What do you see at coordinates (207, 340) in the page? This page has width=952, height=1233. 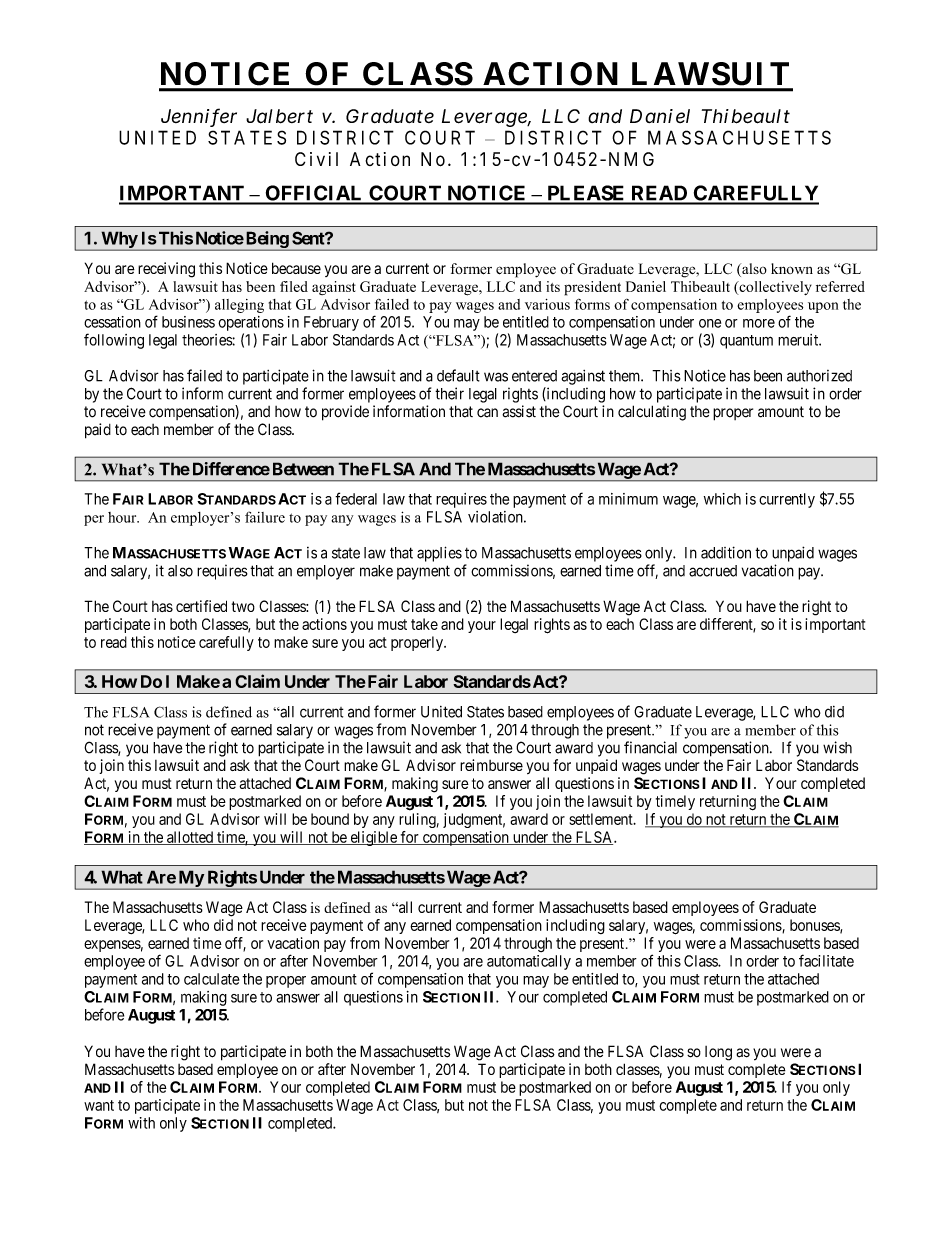 I see `theories` at bounding box center [207, 340].
